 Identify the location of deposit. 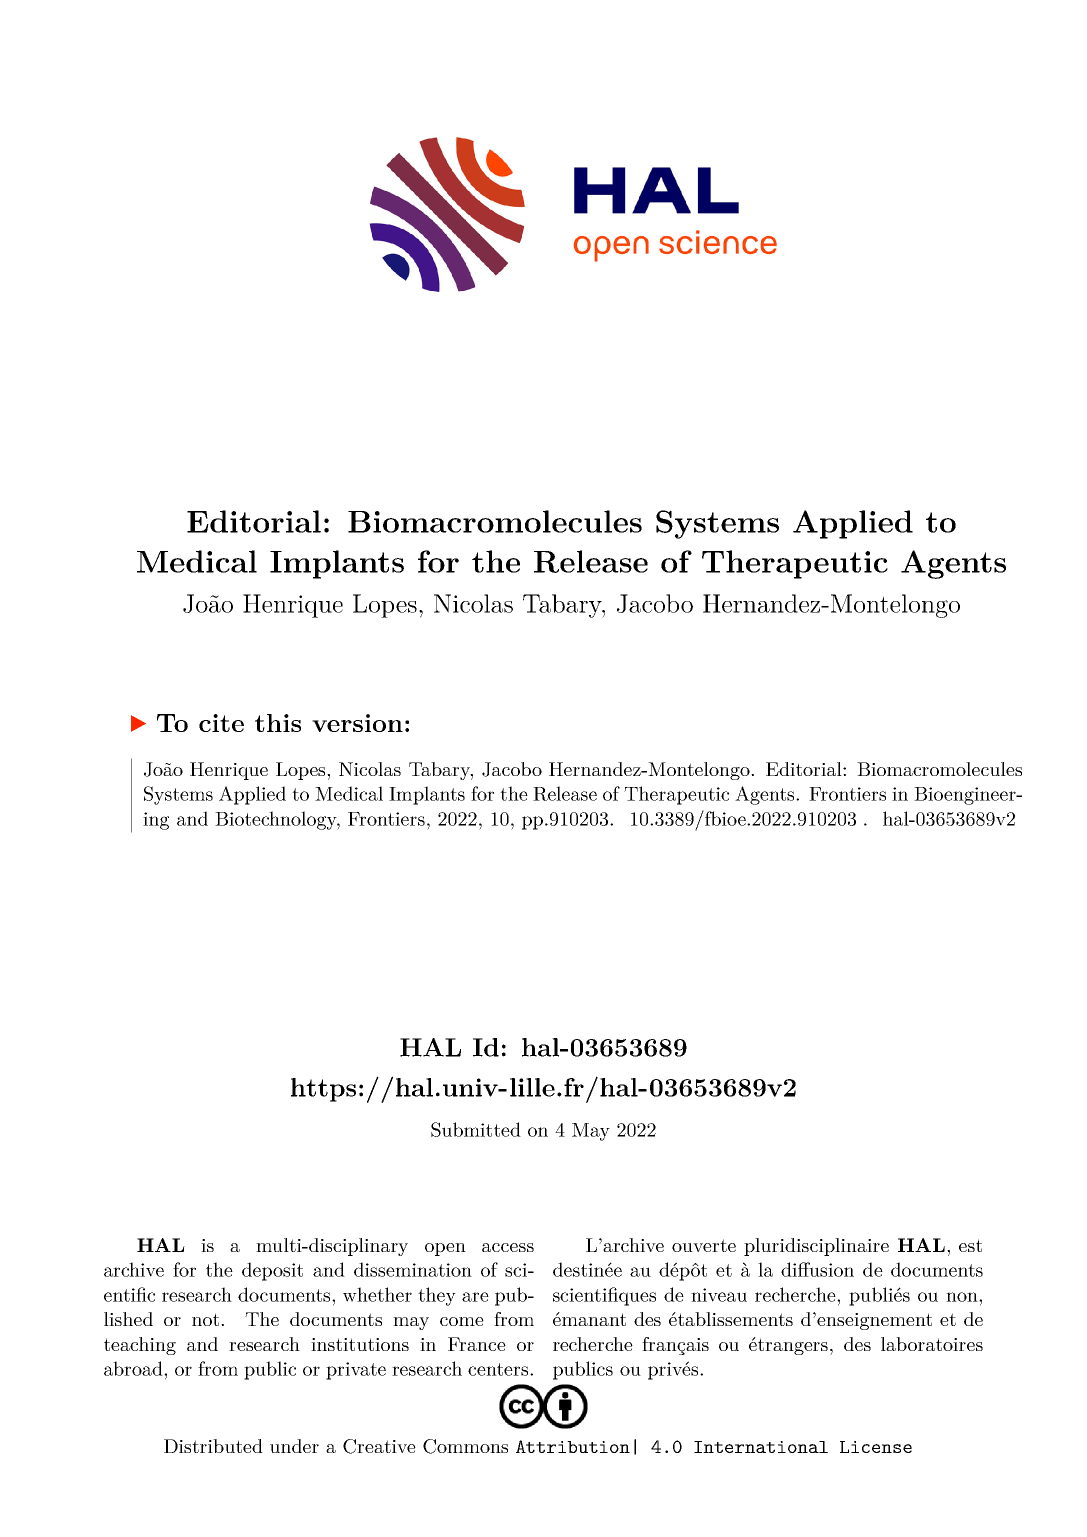
(272, 1271).
